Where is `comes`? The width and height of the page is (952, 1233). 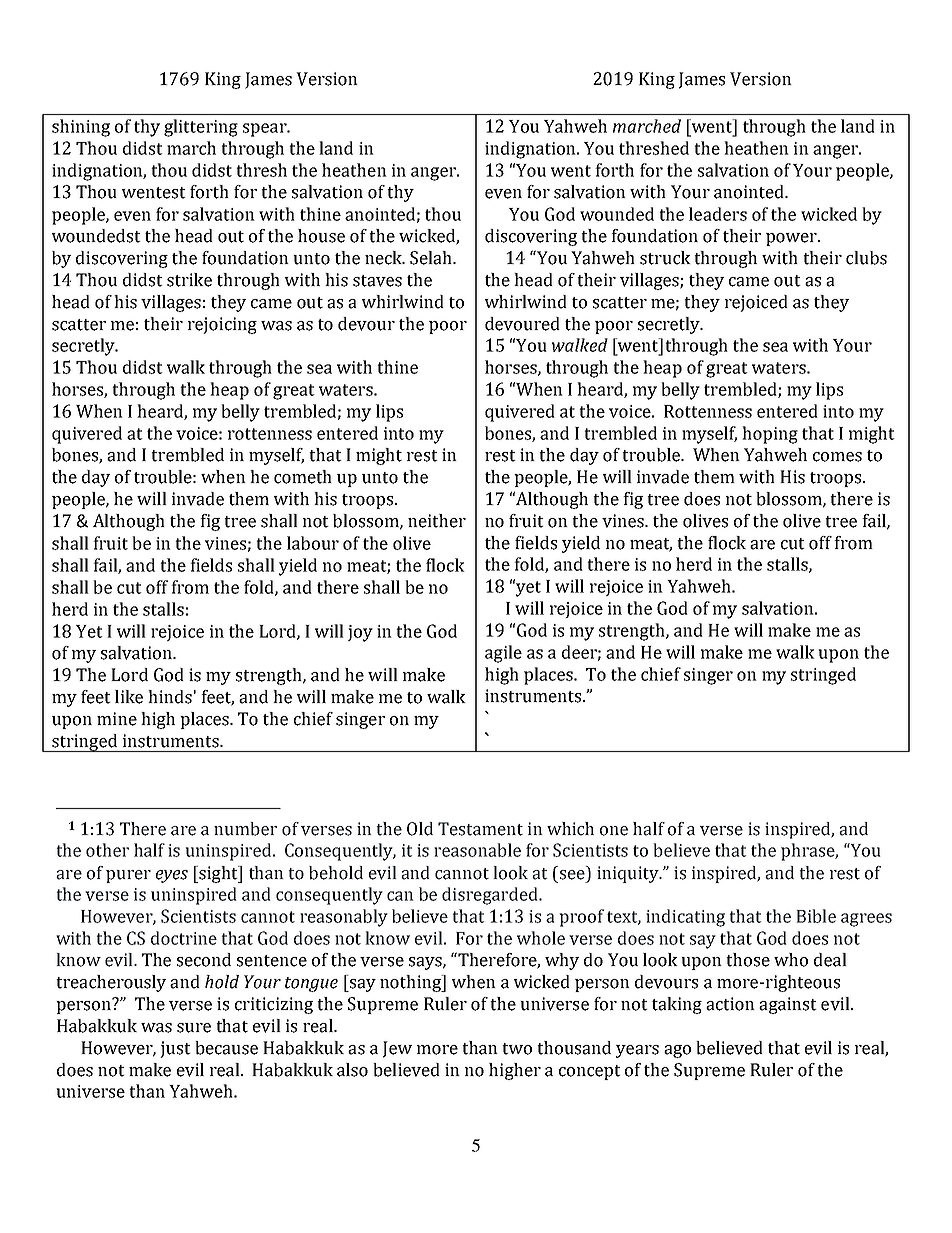
comes is located at coordinates (837, 457).
